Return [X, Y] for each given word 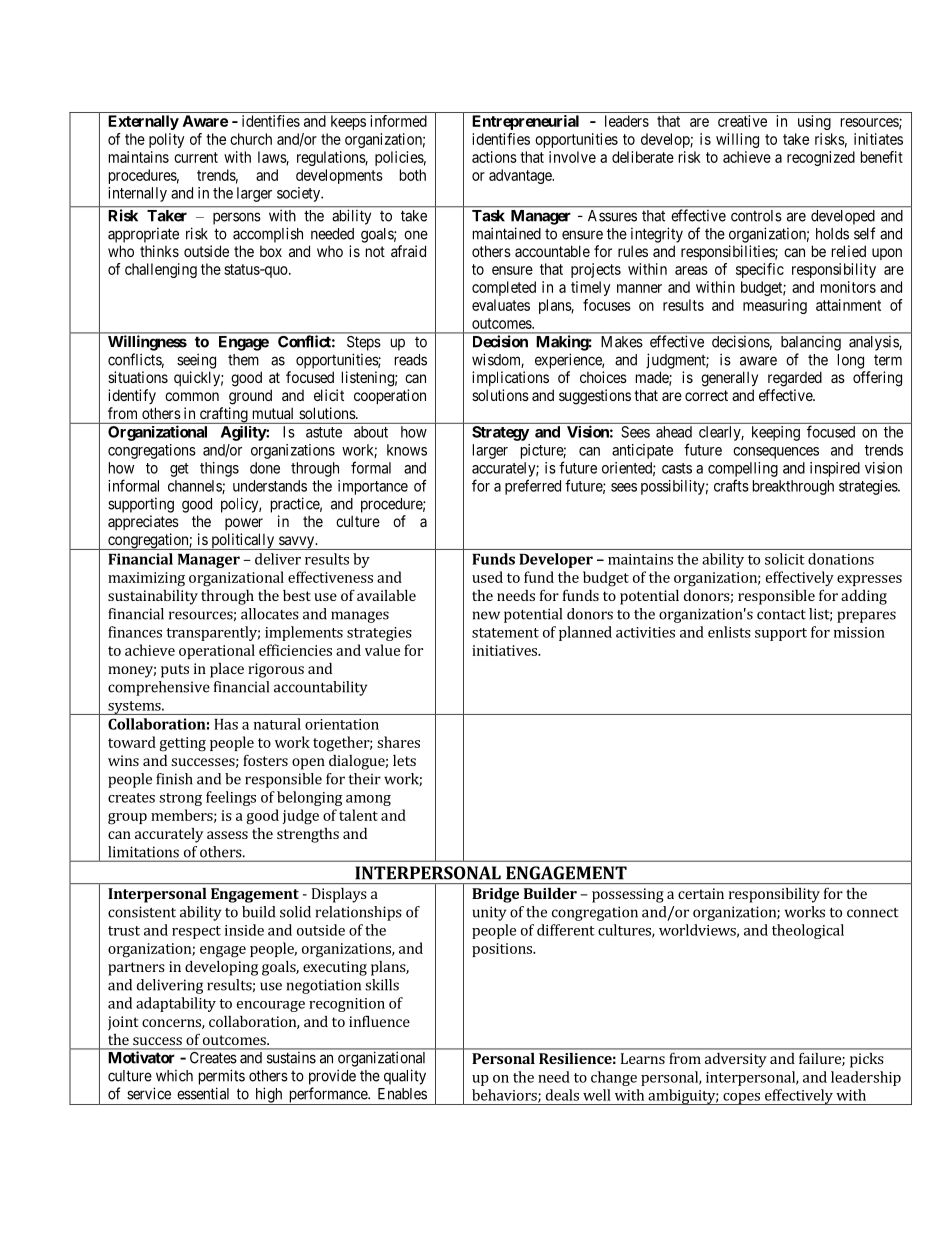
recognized [821, 158]
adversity [736, 1060]
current [196, 157]
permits [222, 1077]
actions [494, 157]
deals [562, 1095]
